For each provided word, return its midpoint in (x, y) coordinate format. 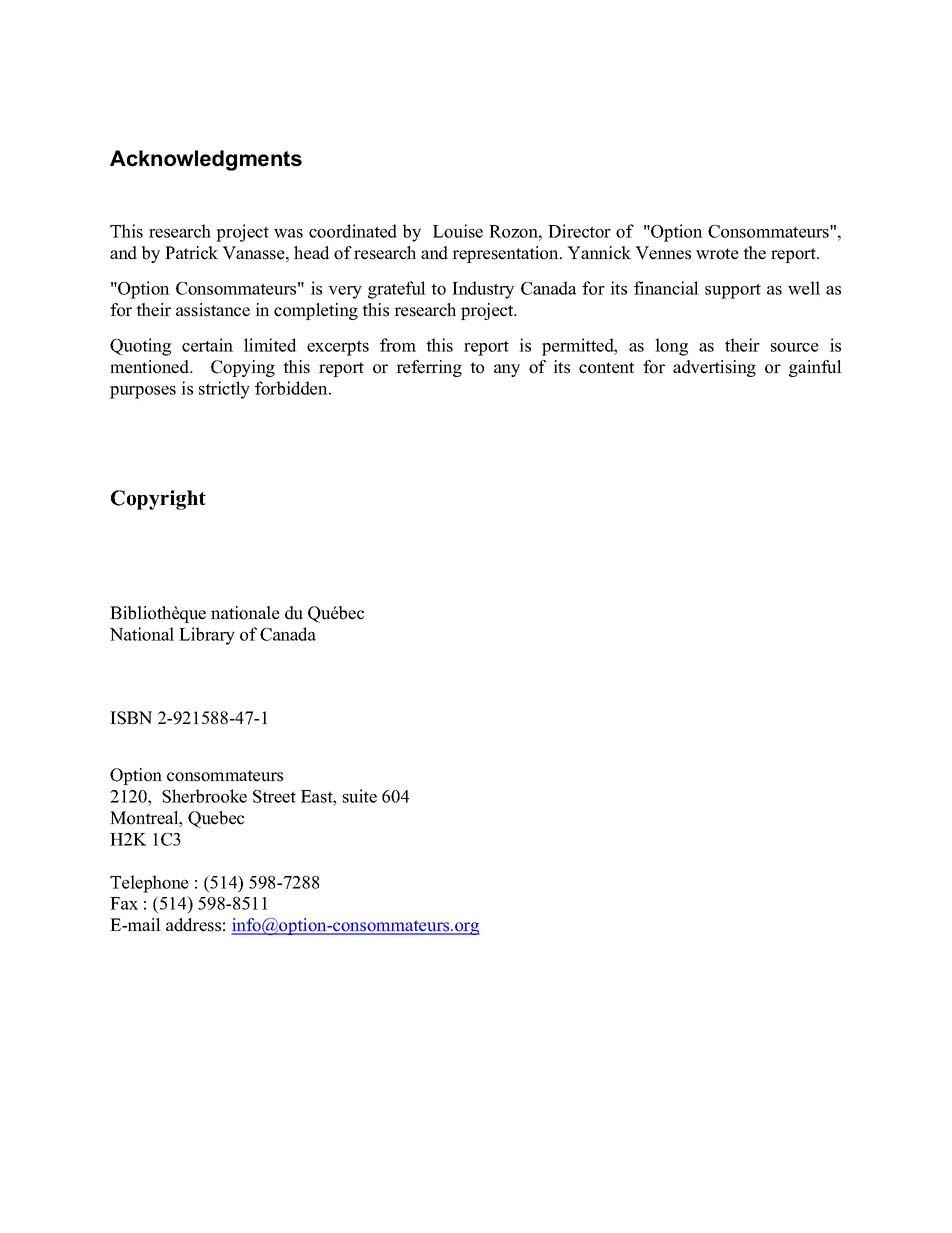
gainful (815, 368)
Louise (458, 231)
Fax (124, 903)
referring (429, 368)
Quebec (216, 819)
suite (360, 796)
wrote (717, 254)
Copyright (158, 500)
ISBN (131, 718)
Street (274, 796)
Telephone (149, 884)
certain (207, 345)
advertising (714, 368)
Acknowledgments (206, 160)
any (507, 370)
